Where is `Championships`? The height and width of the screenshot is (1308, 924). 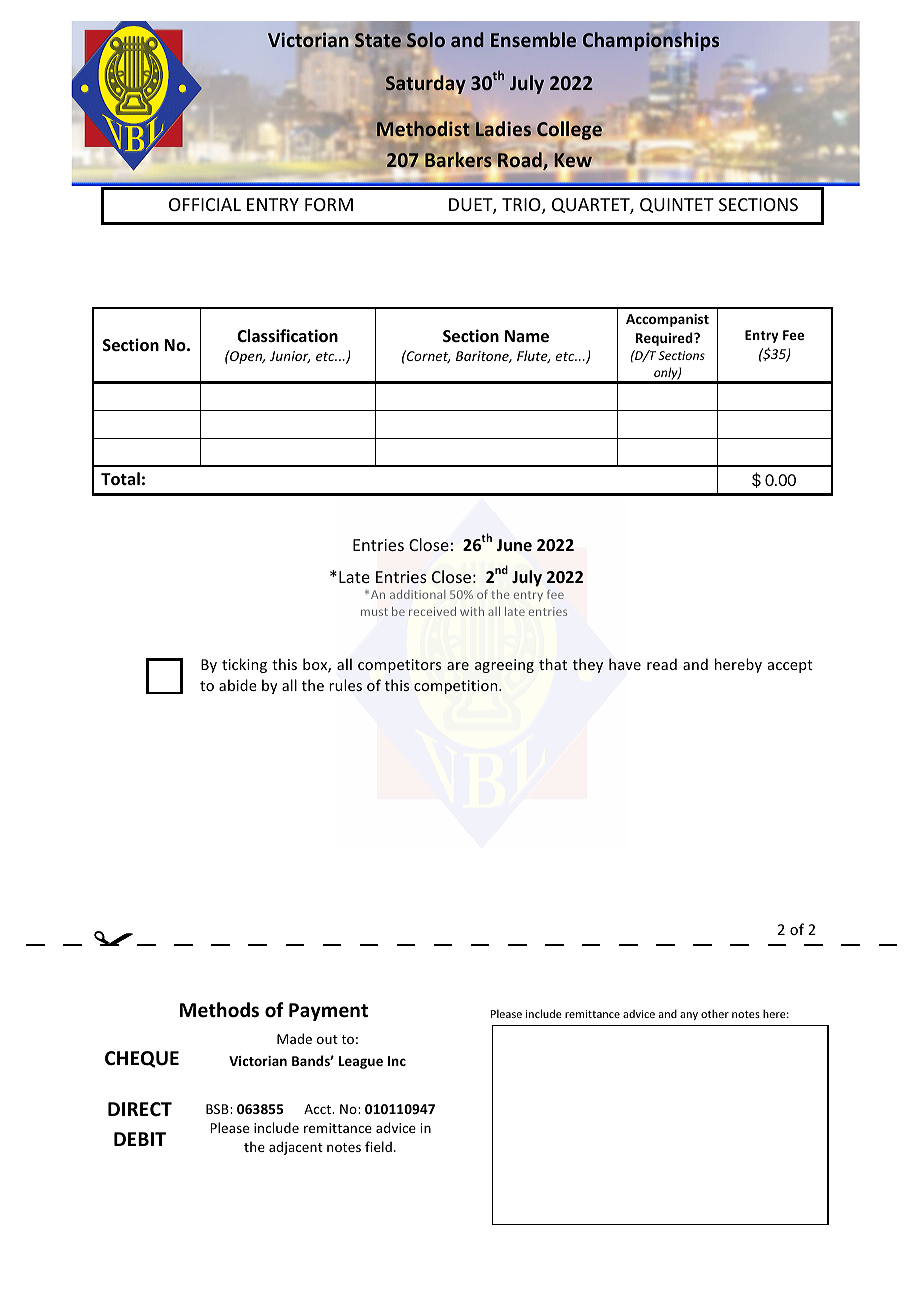 Championships is located at coordinates (651, 43).
